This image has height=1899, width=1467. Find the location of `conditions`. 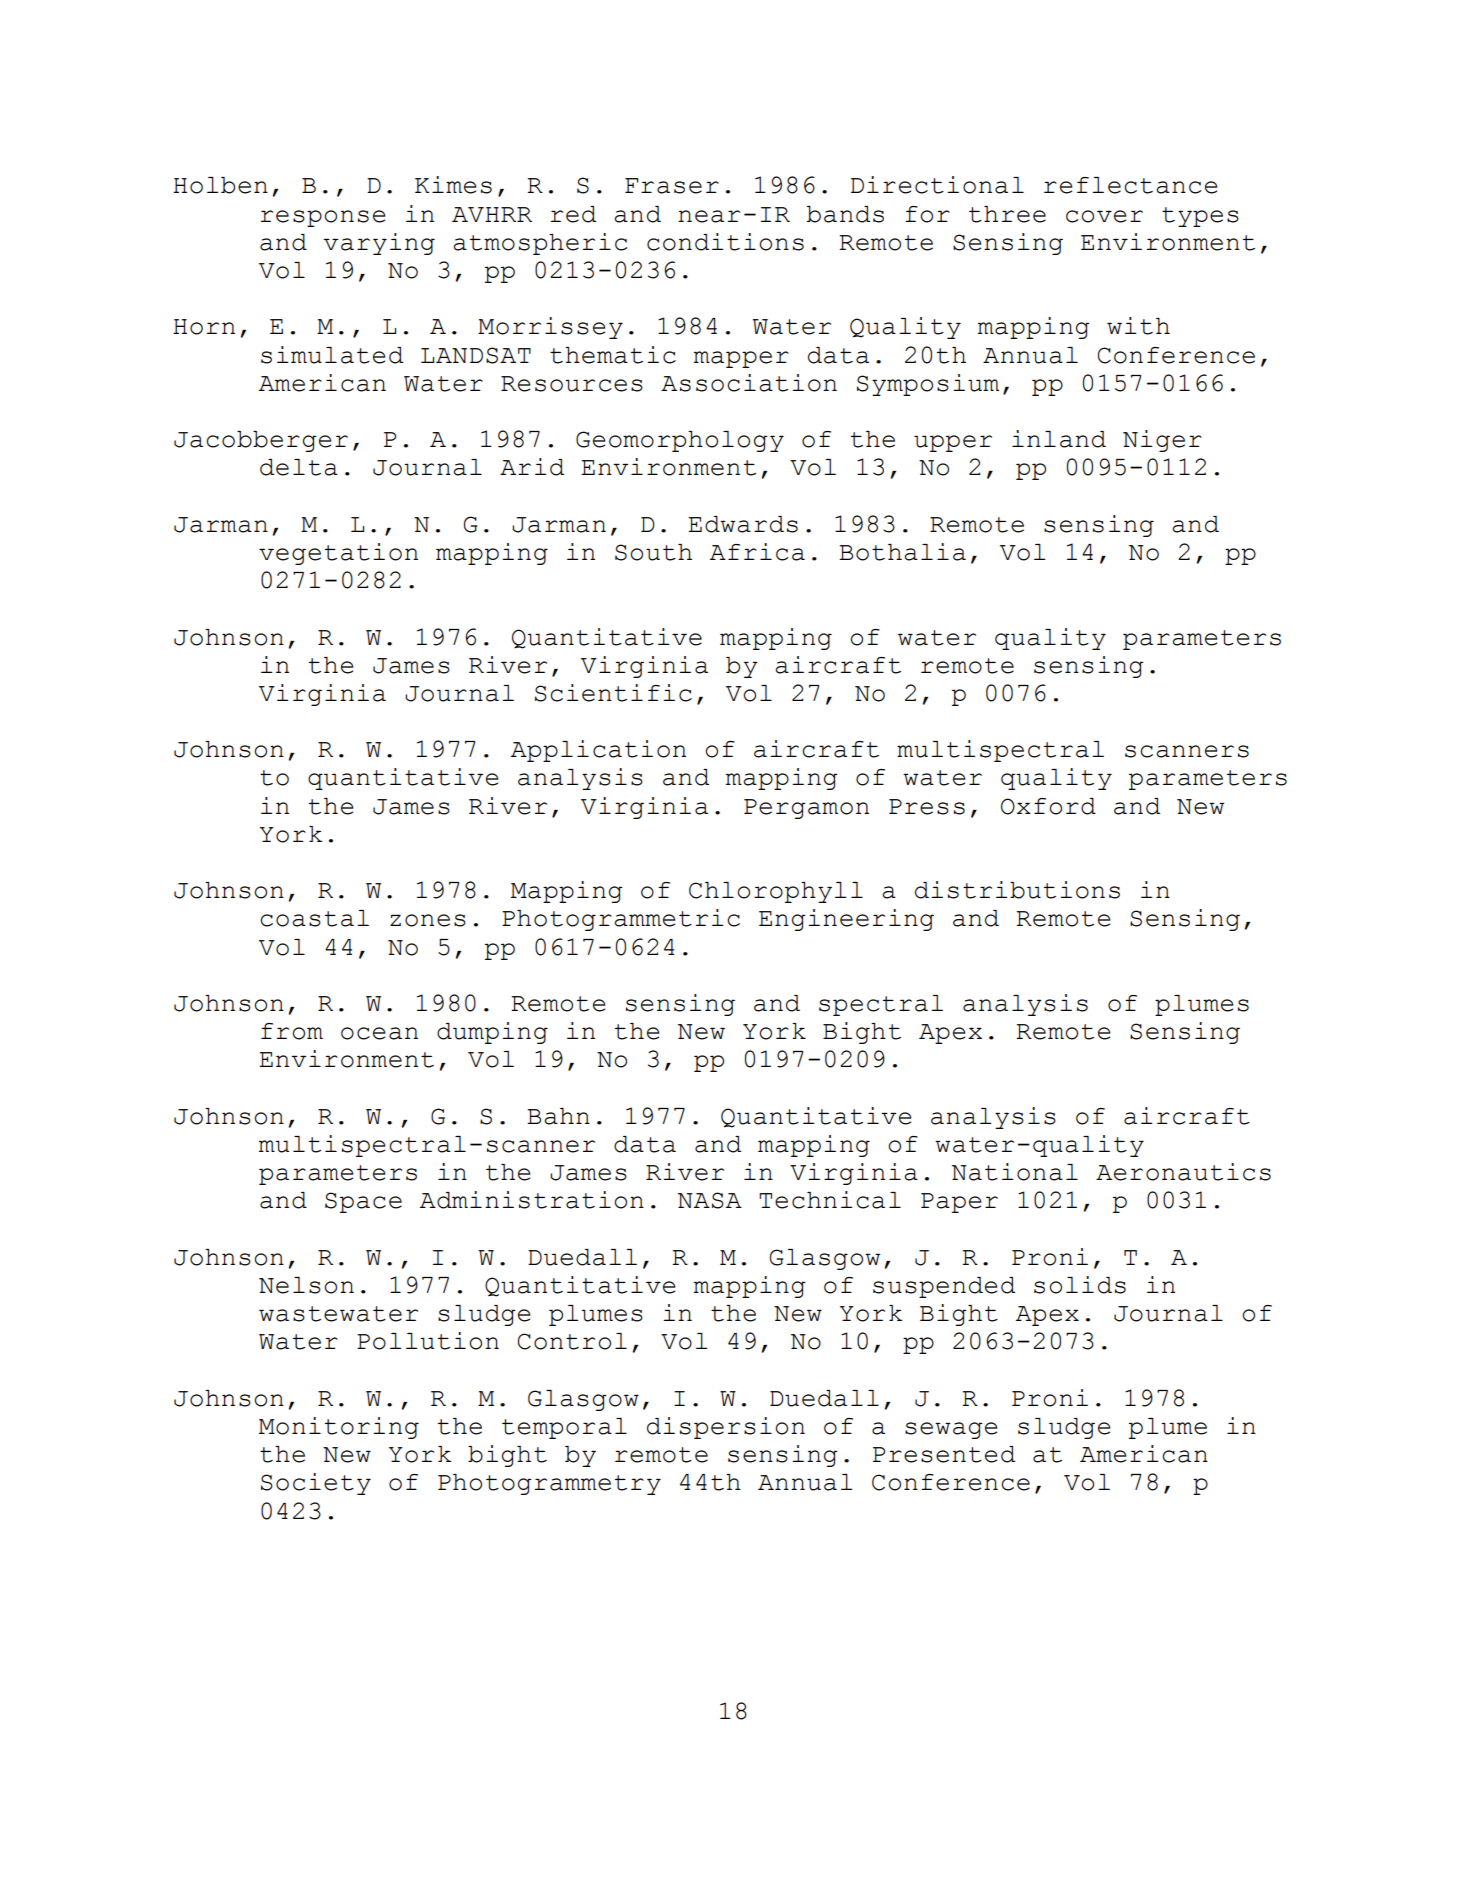

conditions is located at coordinates (725, 242).
